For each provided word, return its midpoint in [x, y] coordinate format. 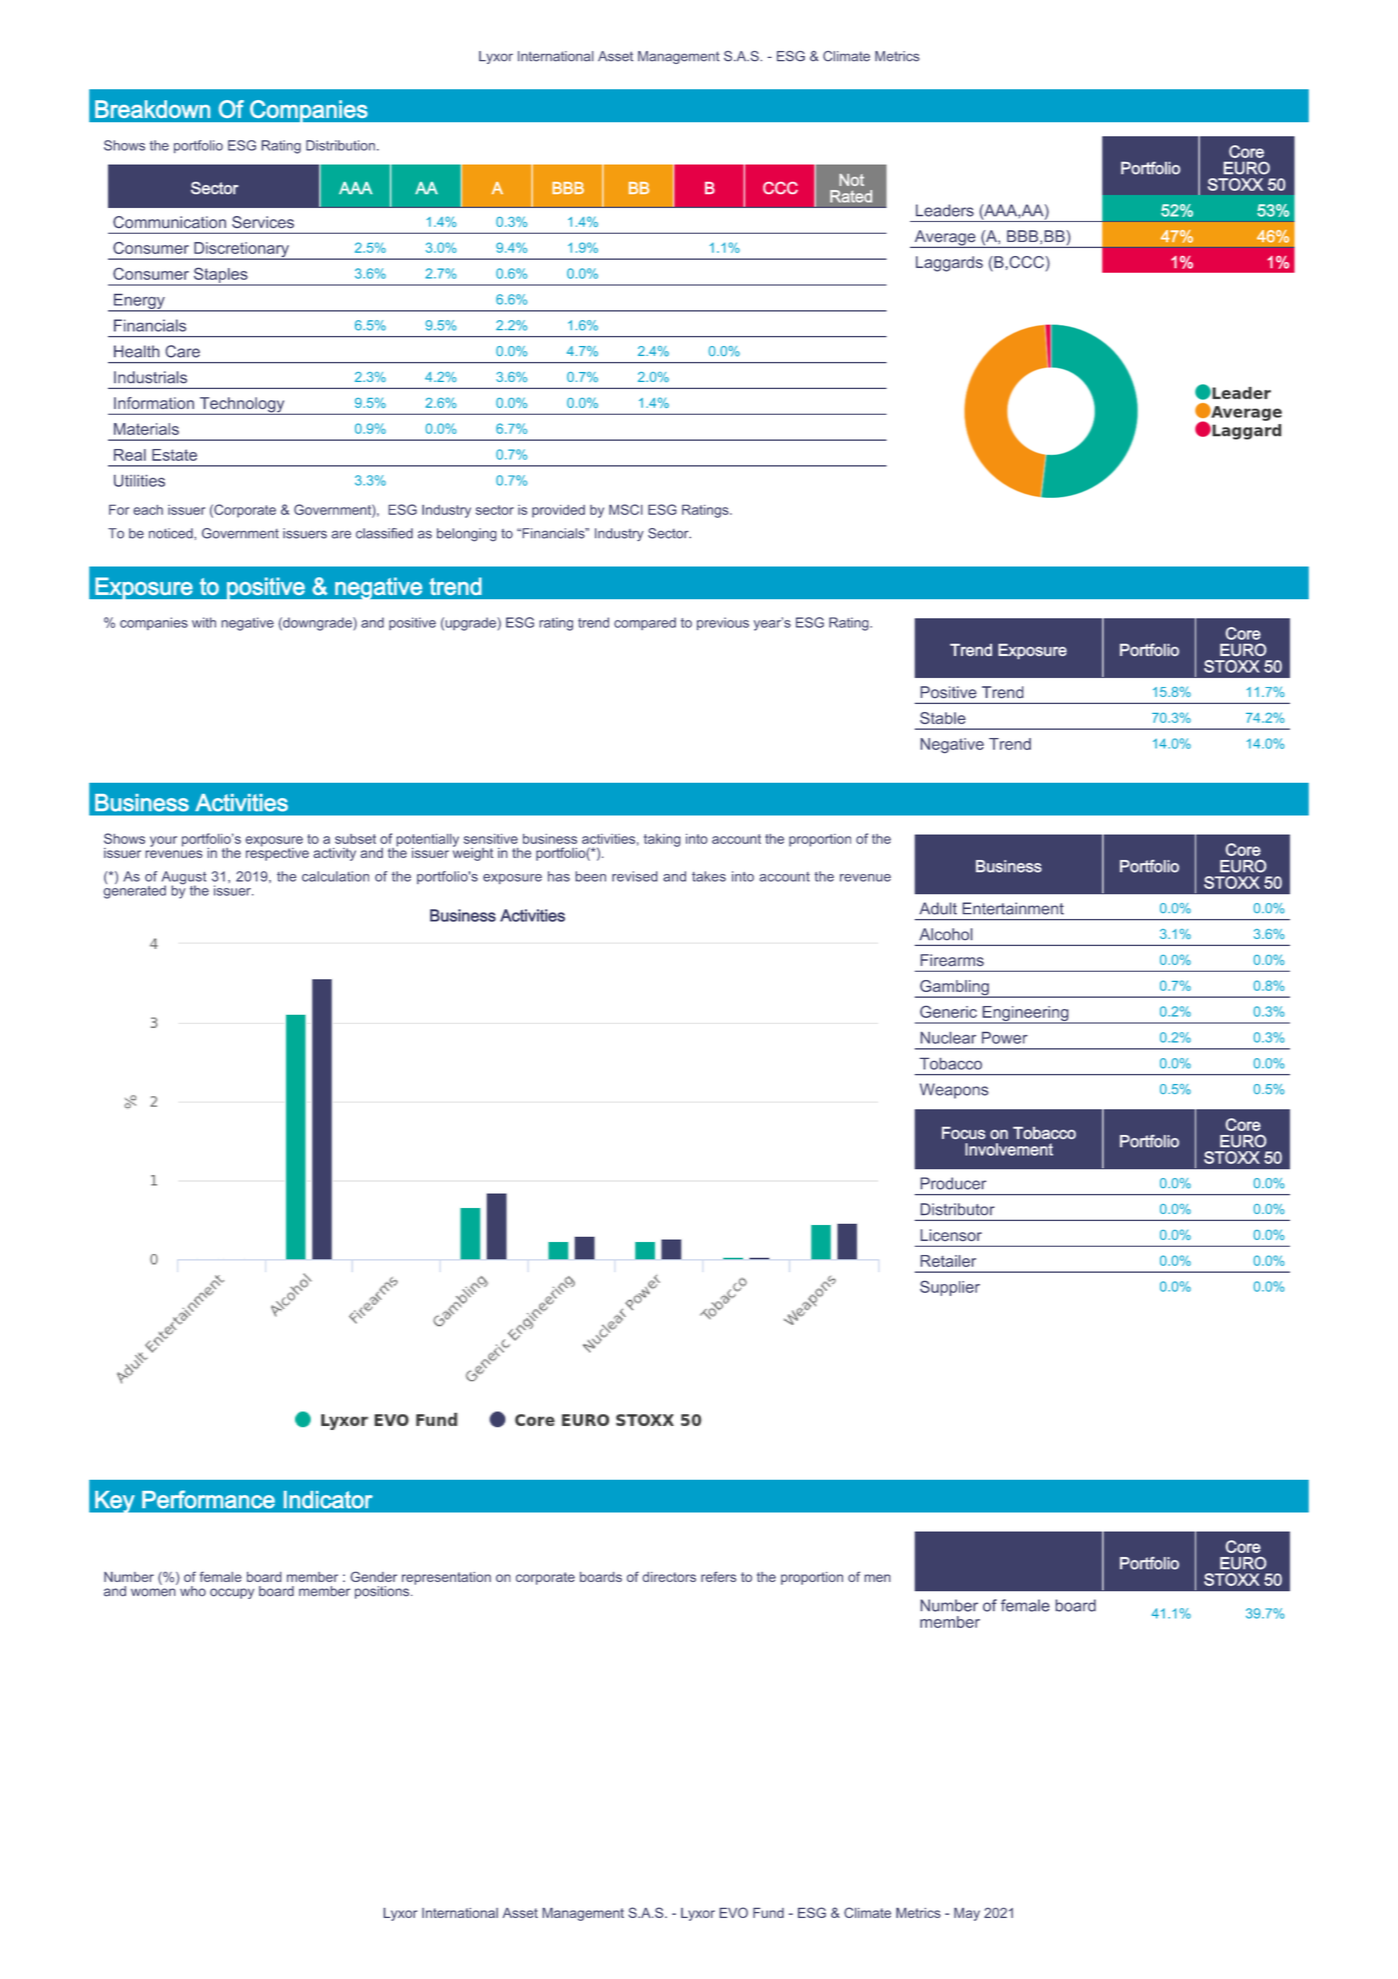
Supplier [950, 1288]
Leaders [945, 210]
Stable [943, 718]
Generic [948, 1011]
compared [645, 623]
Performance [208, 1499]
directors [669, 1577]
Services [263, 222]
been [590, 876]
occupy [232, 1593]
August [184, 879]
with [204, 622]
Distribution [340, 145]
